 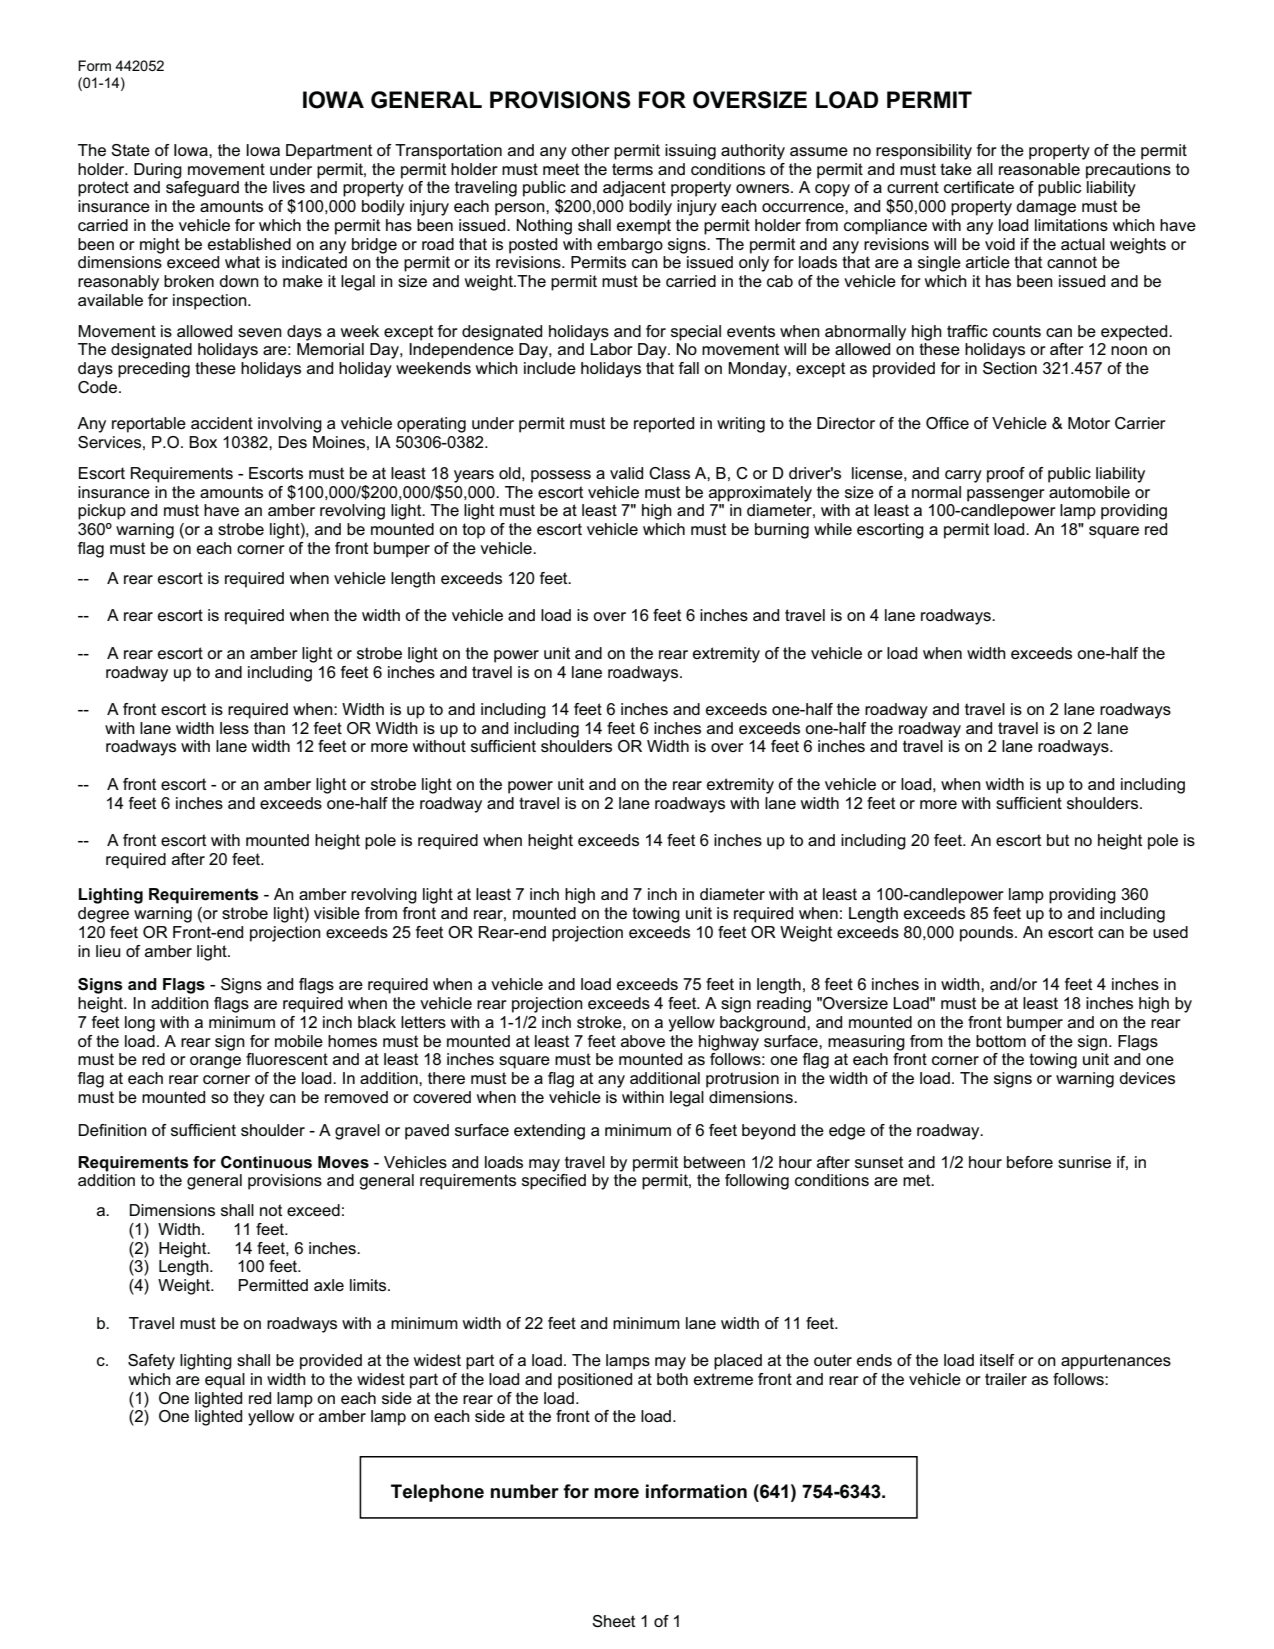 What do you see at coordinates (202, 189) in the document?
I see `safeguard` at bounding box center [202, 189].
